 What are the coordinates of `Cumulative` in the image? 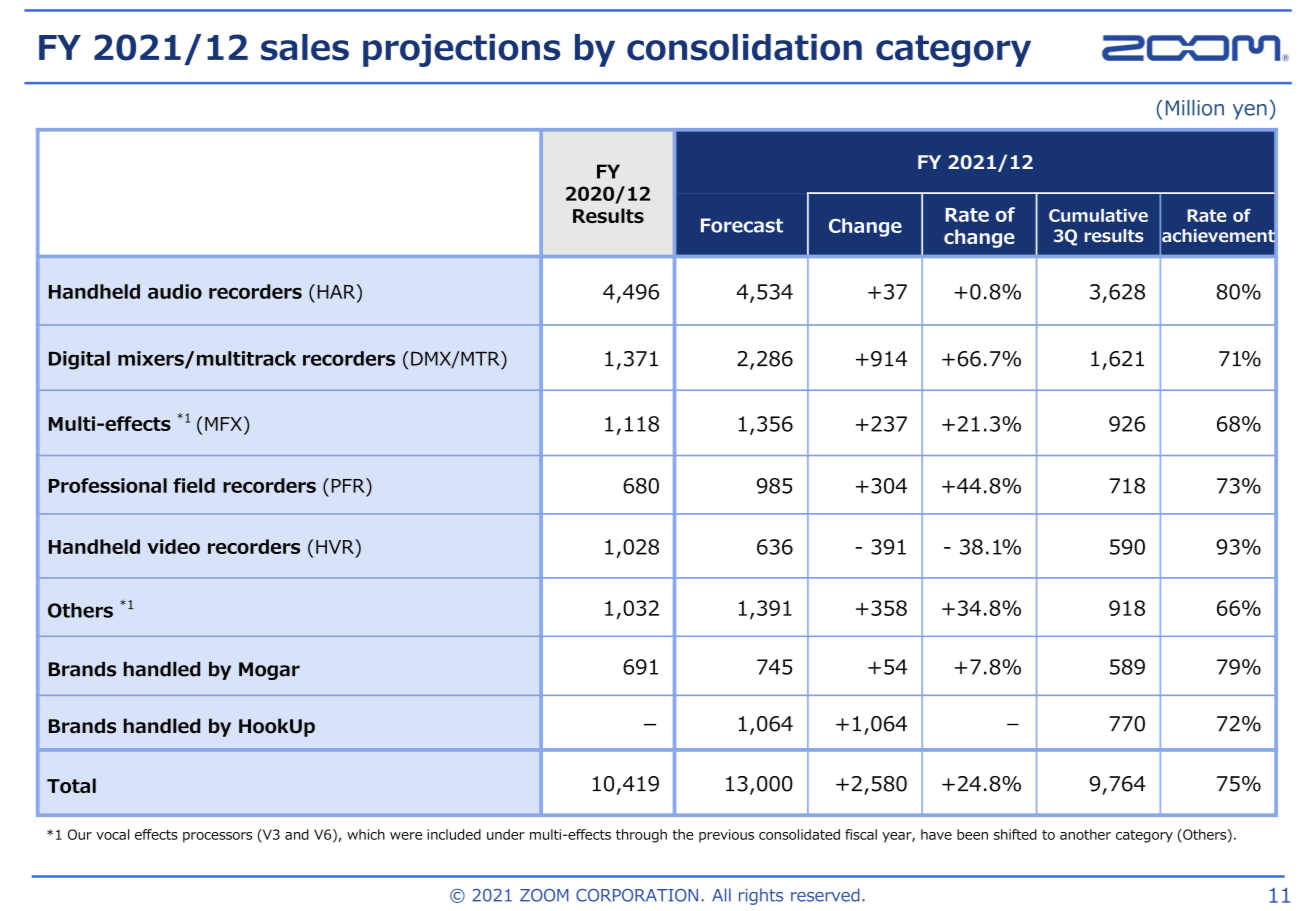 It's located at (1098, 215).
